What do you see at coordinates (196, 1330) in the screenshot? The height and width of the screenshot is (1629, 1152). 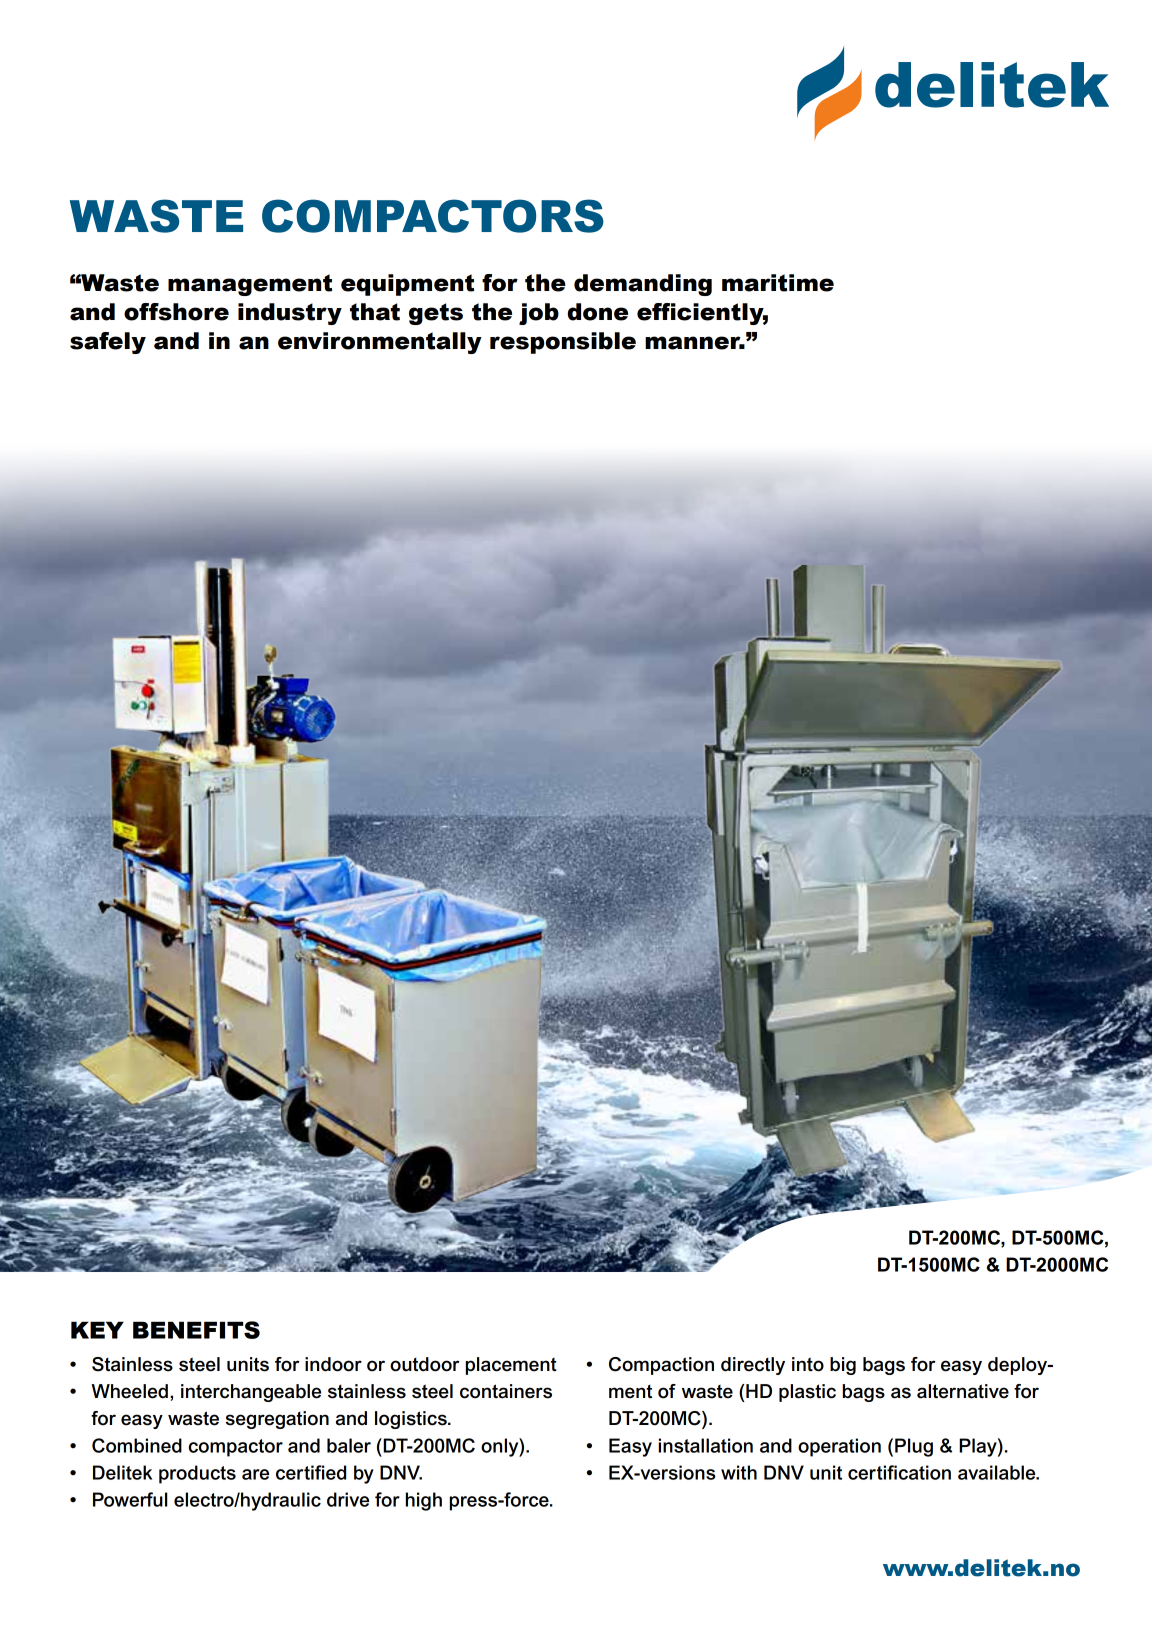 I see `Benefits` at bounding box center [196, 1330].
